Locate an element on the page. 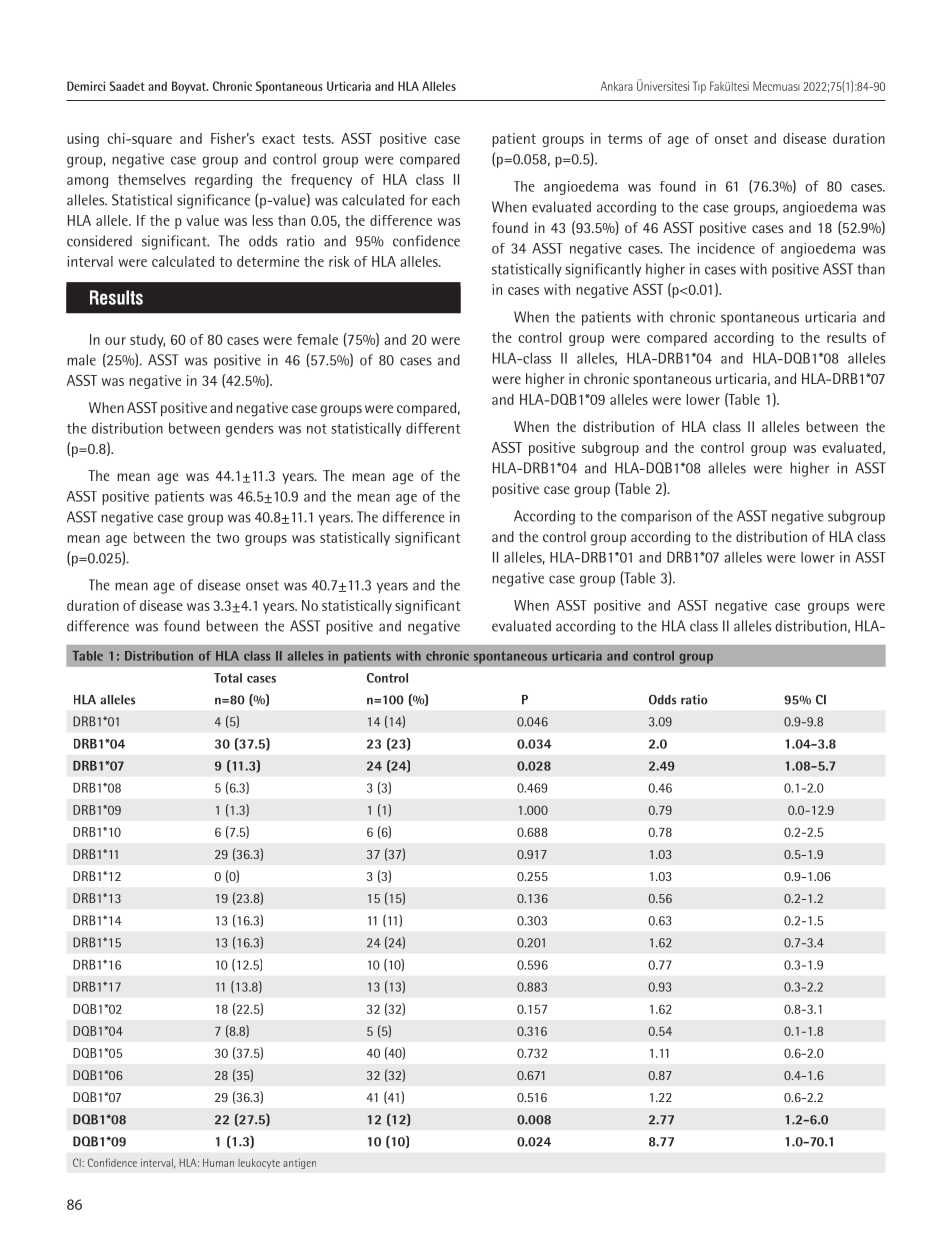 The image size is (952, 1240). Total is located at coordinates (228, 678).
